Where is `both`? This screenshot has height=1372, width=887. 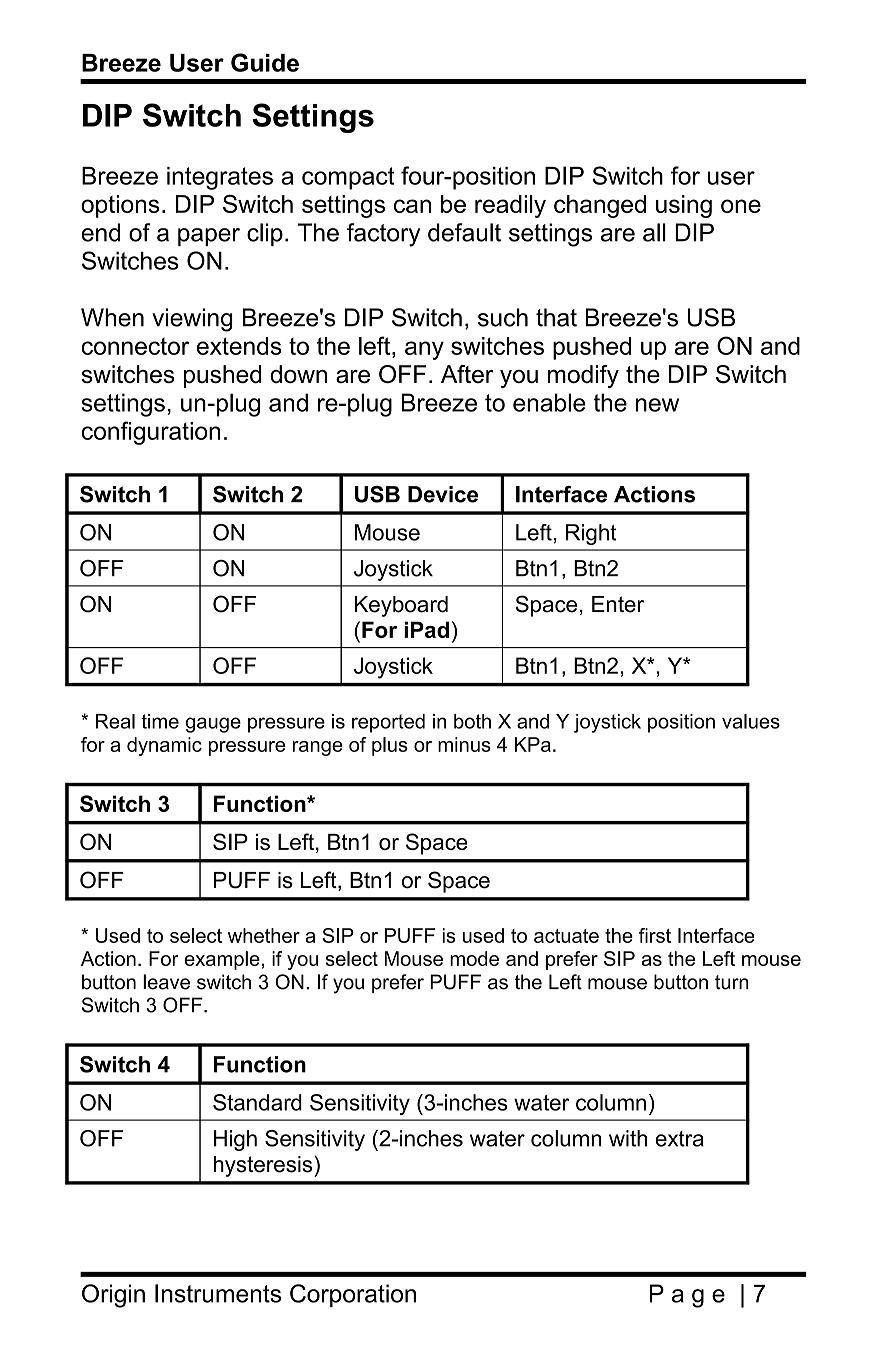 both is located at coordinates (472, 721).
